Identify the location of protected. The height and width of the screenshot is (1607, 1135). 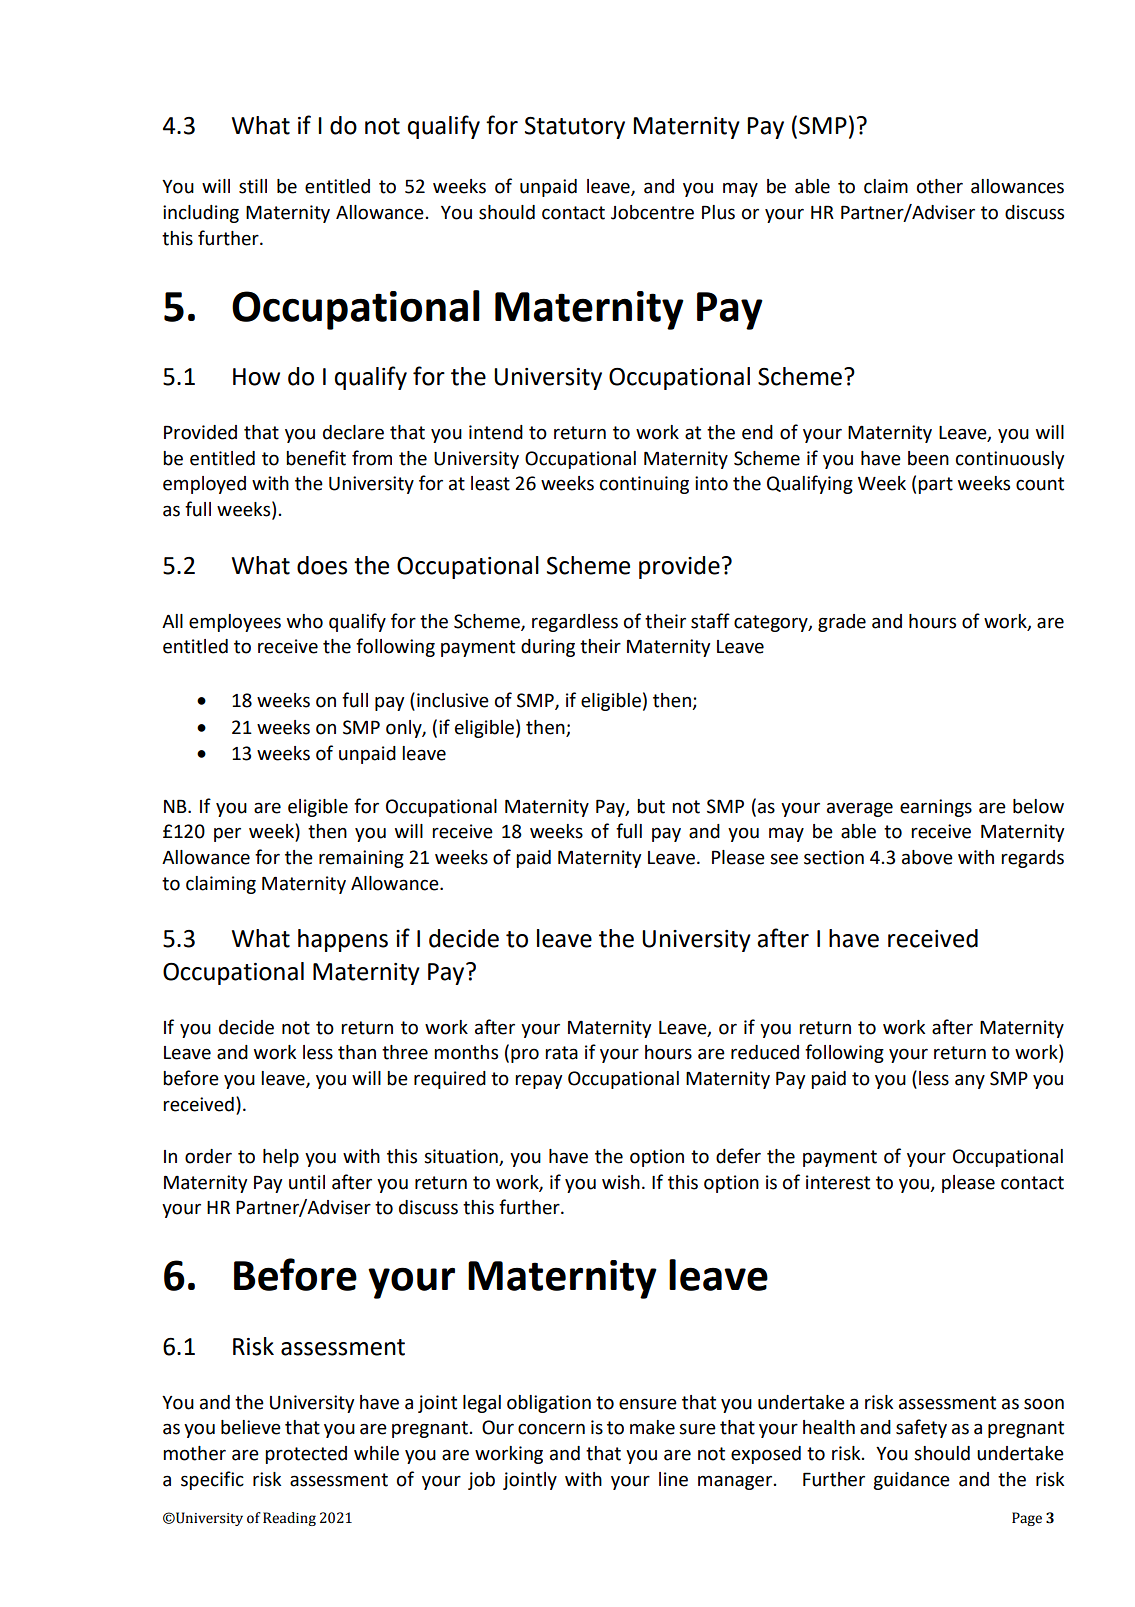
(306, 1455).
